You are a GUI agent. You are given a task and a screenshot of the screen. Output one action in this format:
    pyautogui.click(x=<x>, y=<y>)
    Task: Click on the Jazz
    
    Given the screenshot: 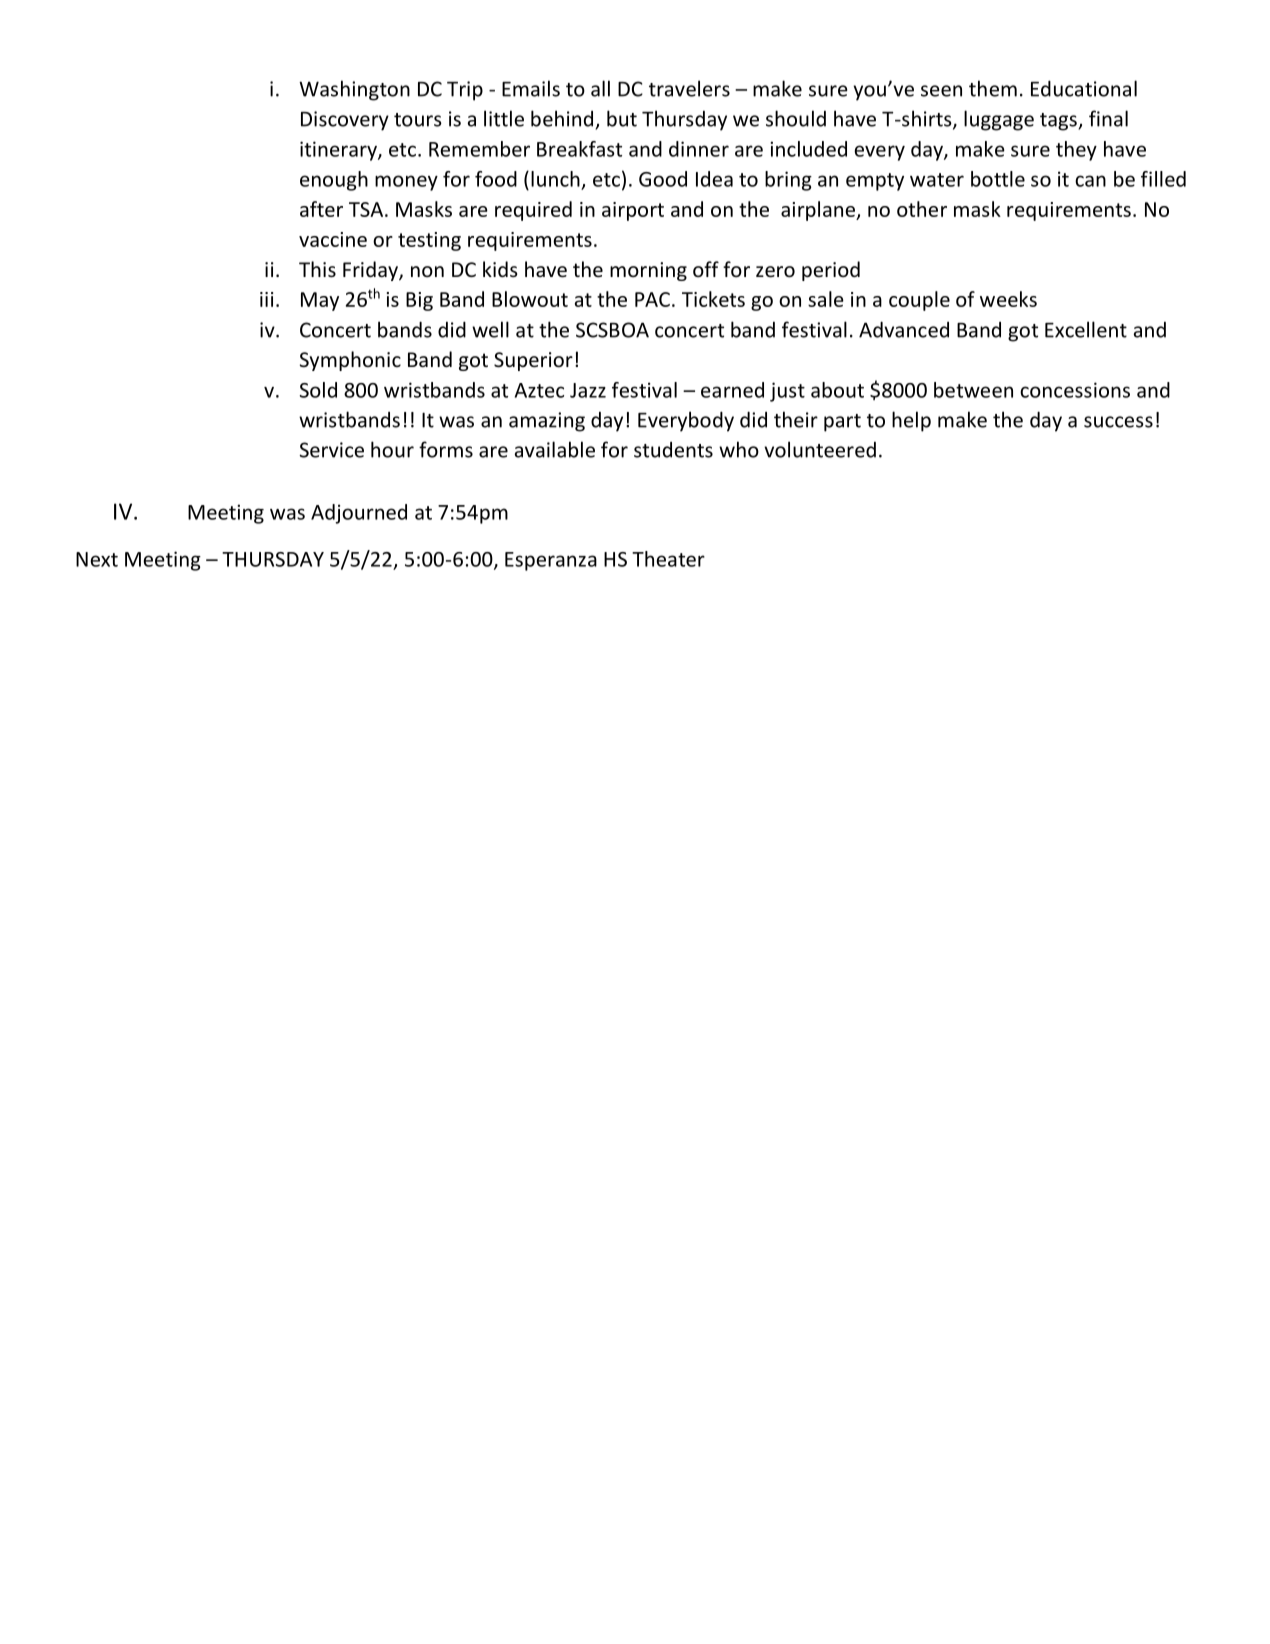 What is the action you would take?
    pyautogui.click(x=588, y=390)
